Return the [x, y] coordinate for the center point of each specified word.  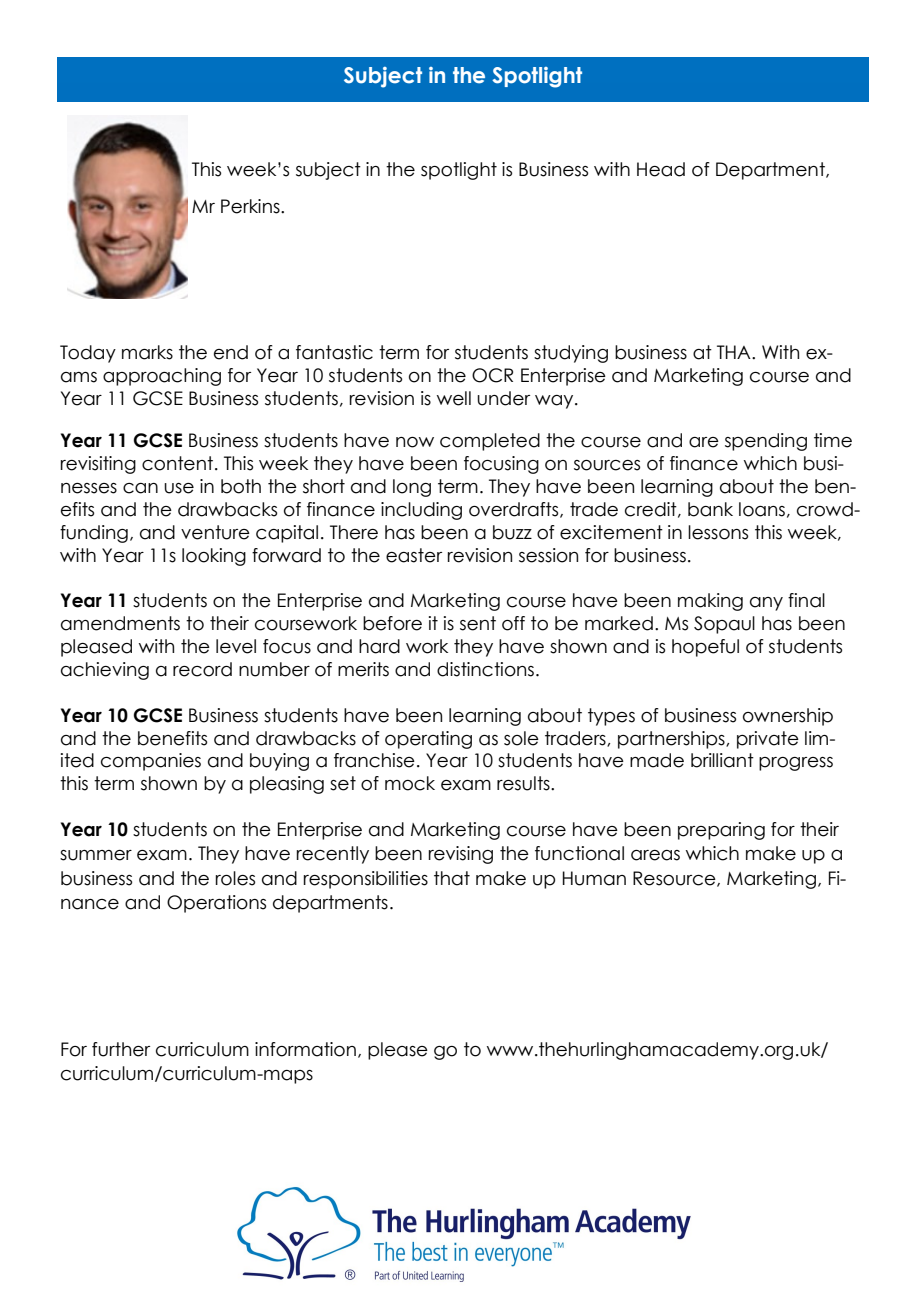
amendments [120, 623]
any [766, 604]
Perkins [251, 206]
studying [571, 354]
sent [478, 623]
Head [661, 169]
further [121, 1049]
